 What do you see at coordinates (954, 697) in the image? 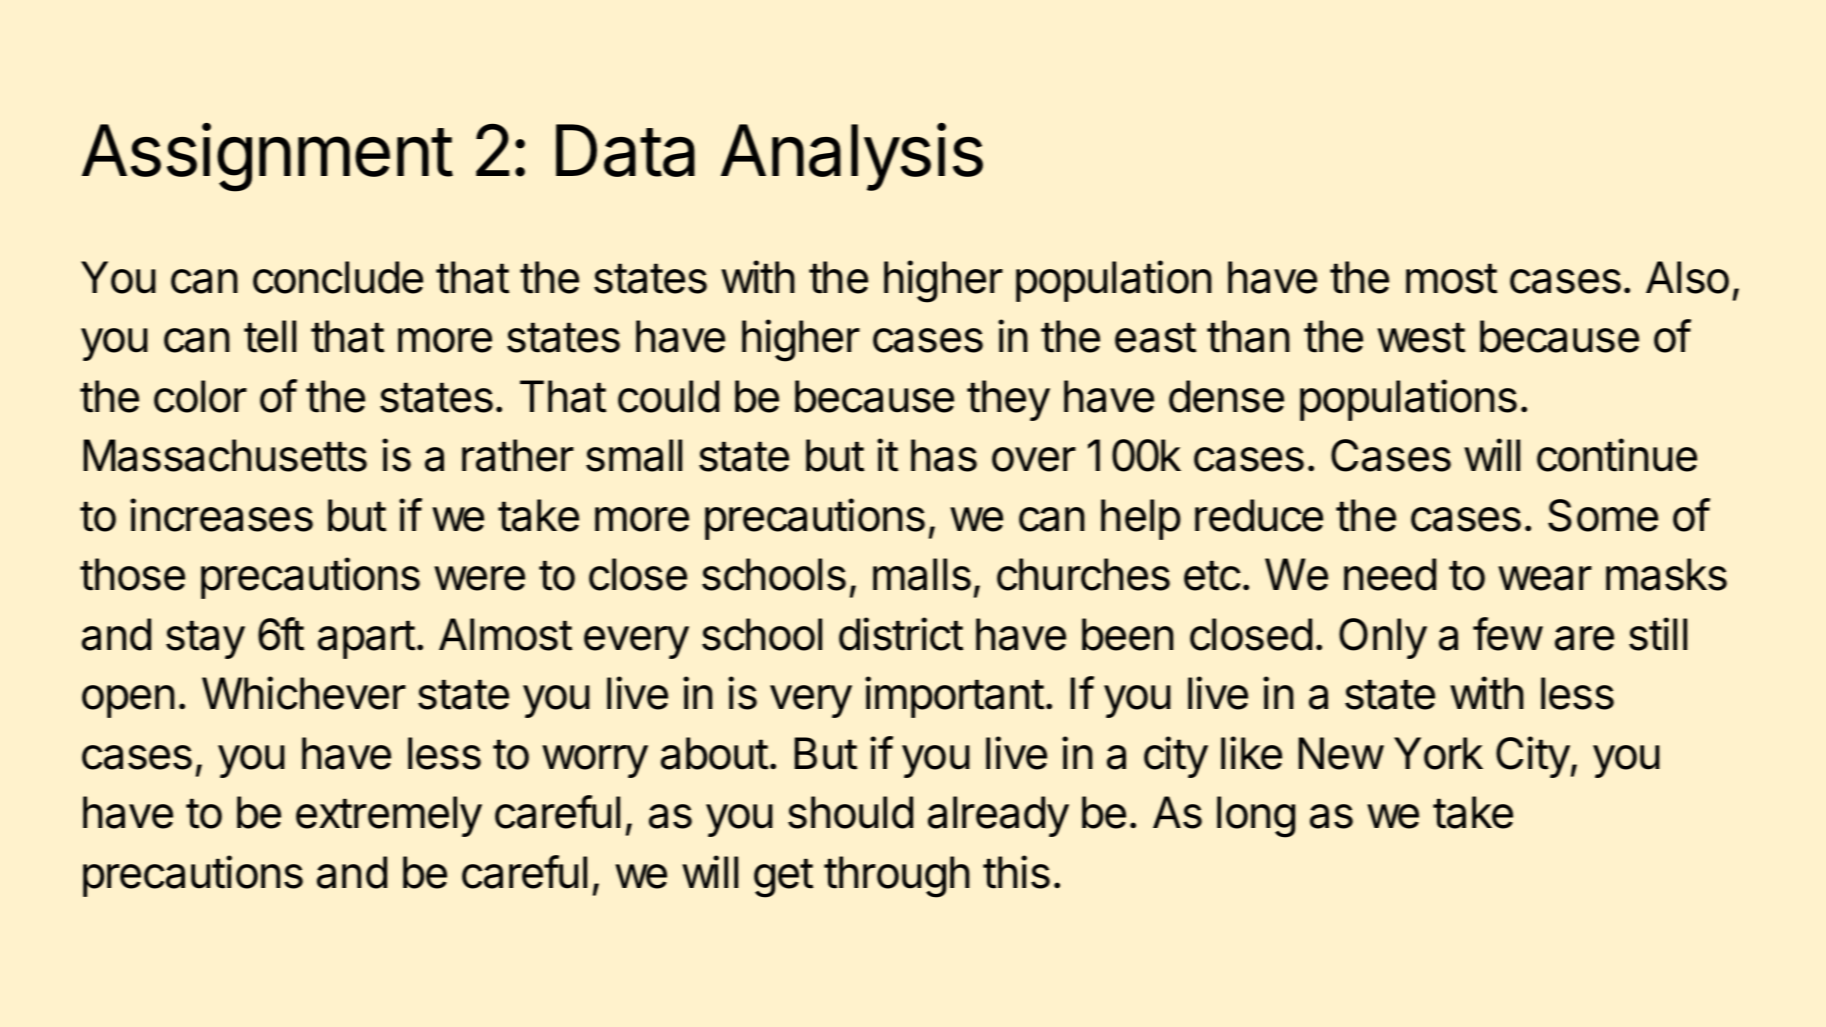
I see `important` at bounding box center [954, 697].
